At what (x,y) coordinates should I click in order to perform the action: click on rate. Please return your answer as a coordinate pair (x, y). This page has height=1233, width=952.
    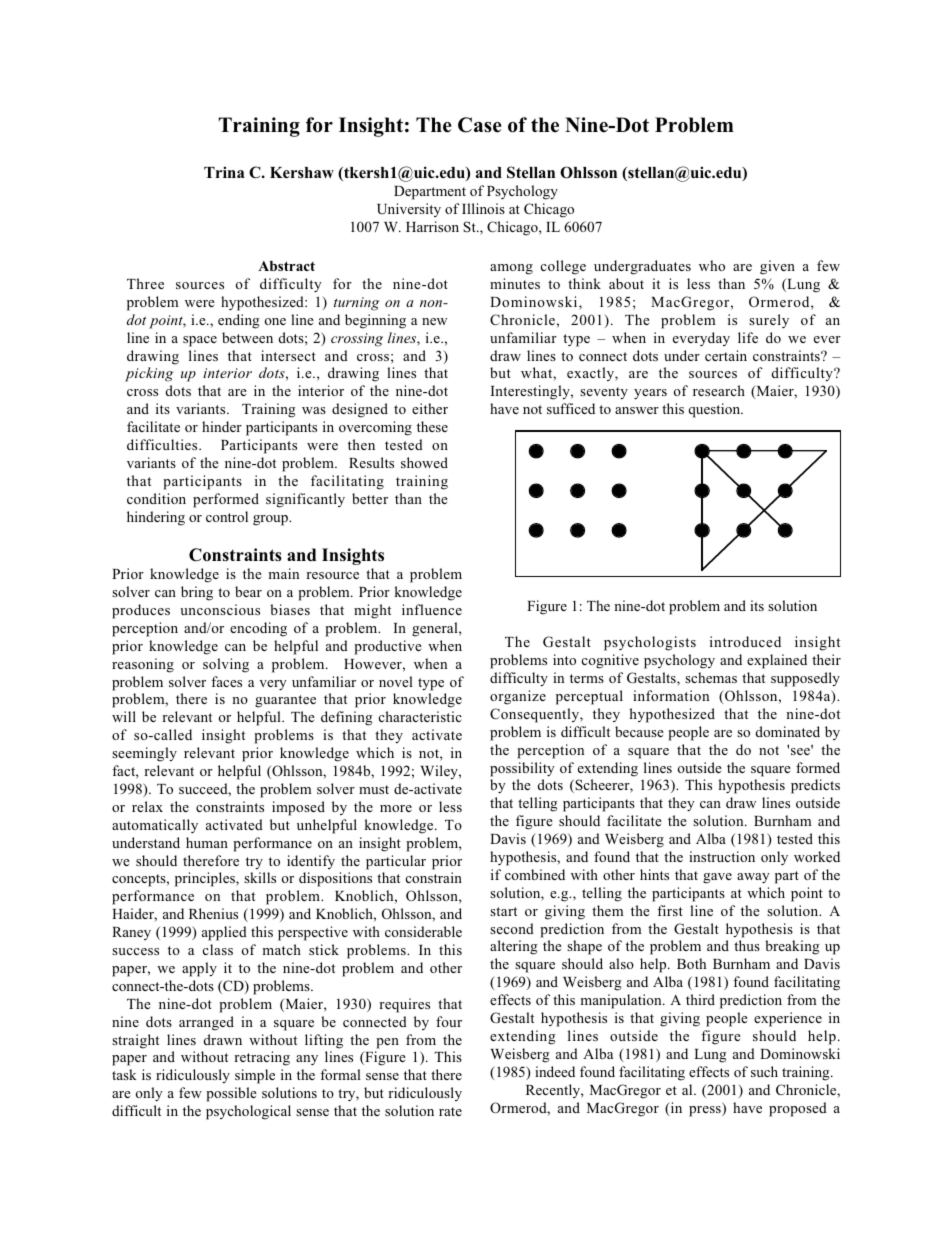
    Looking at the image, I should click on (450, 1111).
